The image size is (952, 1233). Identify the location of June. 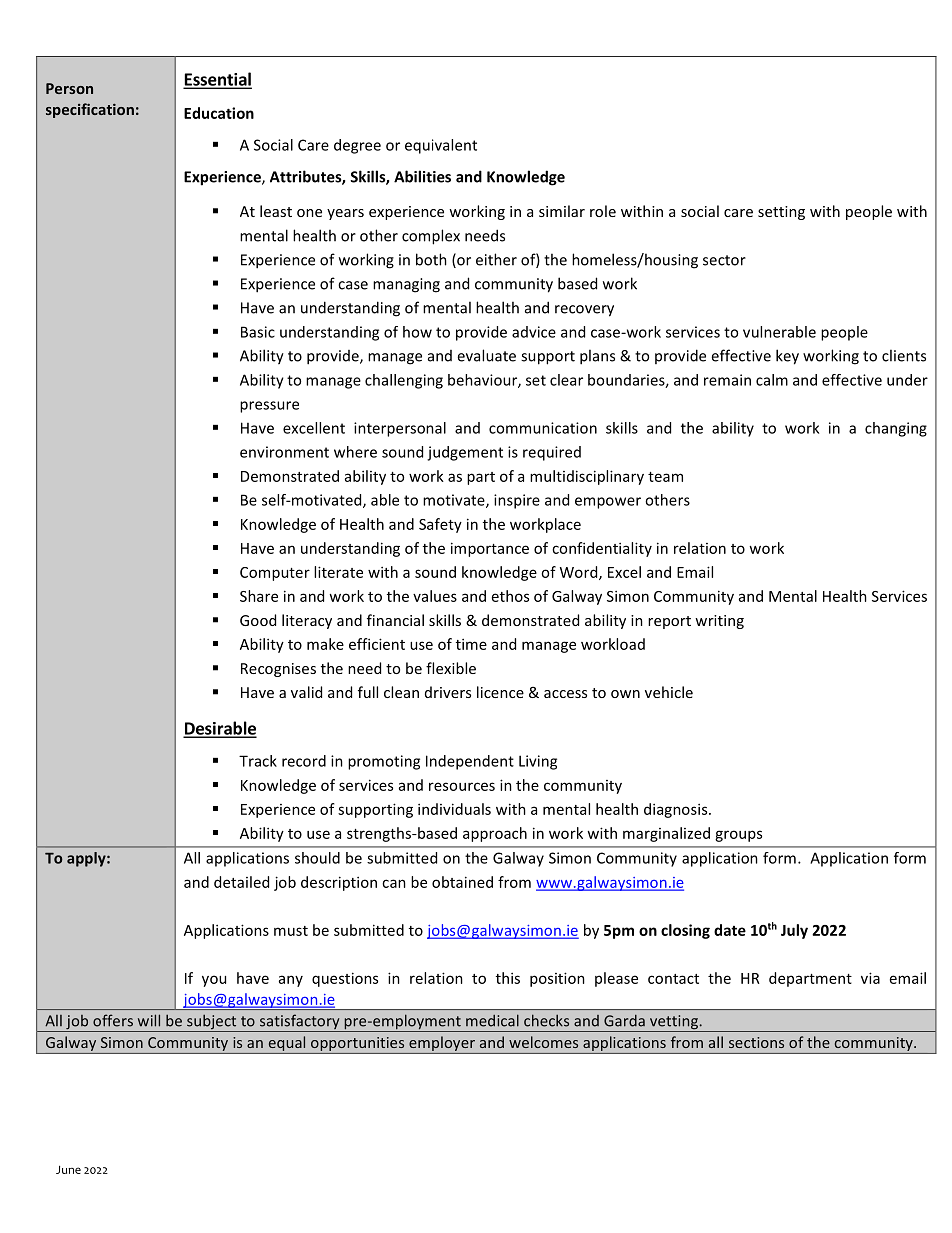
(68, 1169).
